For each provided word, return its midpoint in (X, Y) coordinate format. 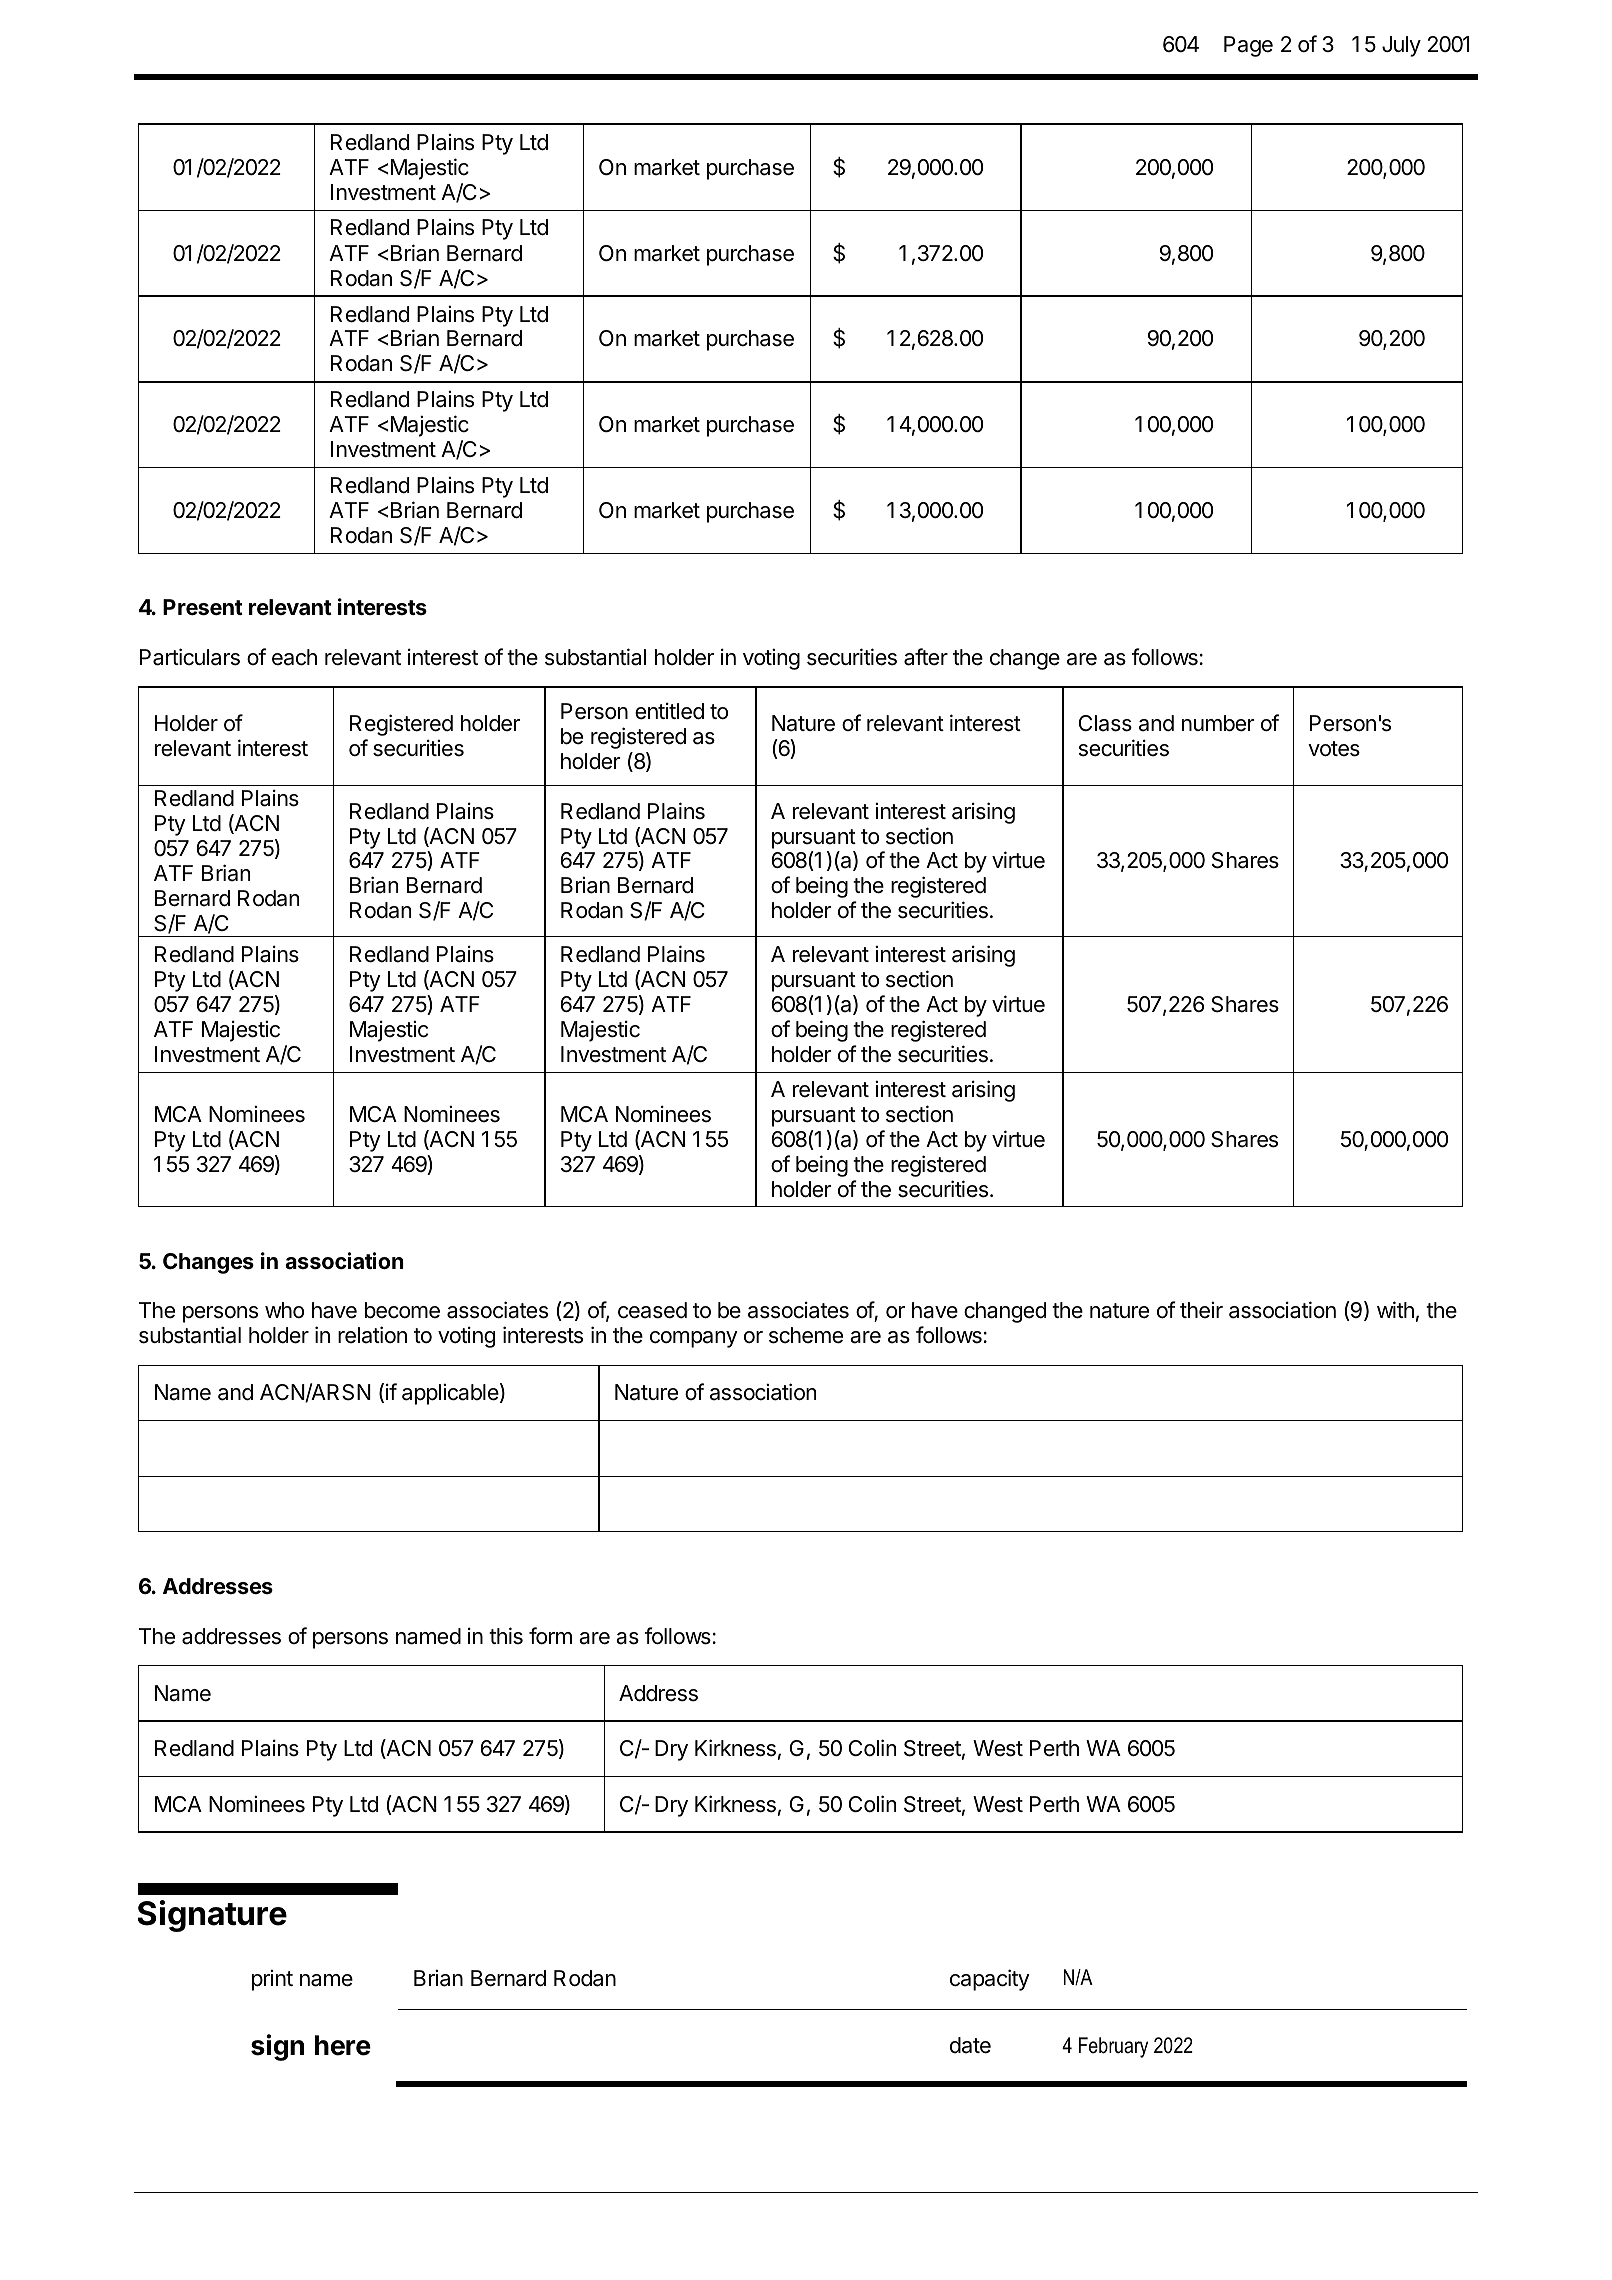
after (926, 657)
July (1401, 46)
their (1201, 1310)
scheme (806, 1335)
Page (1248, 46)
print (272, 1980)
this (506, 1636)
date (970, 2045)
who (284, 1310)
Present (203, 607)
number (1218, 723)
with (1395, 1309)
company (694, 1339)
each (294, 657)
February (1113, 2047)
